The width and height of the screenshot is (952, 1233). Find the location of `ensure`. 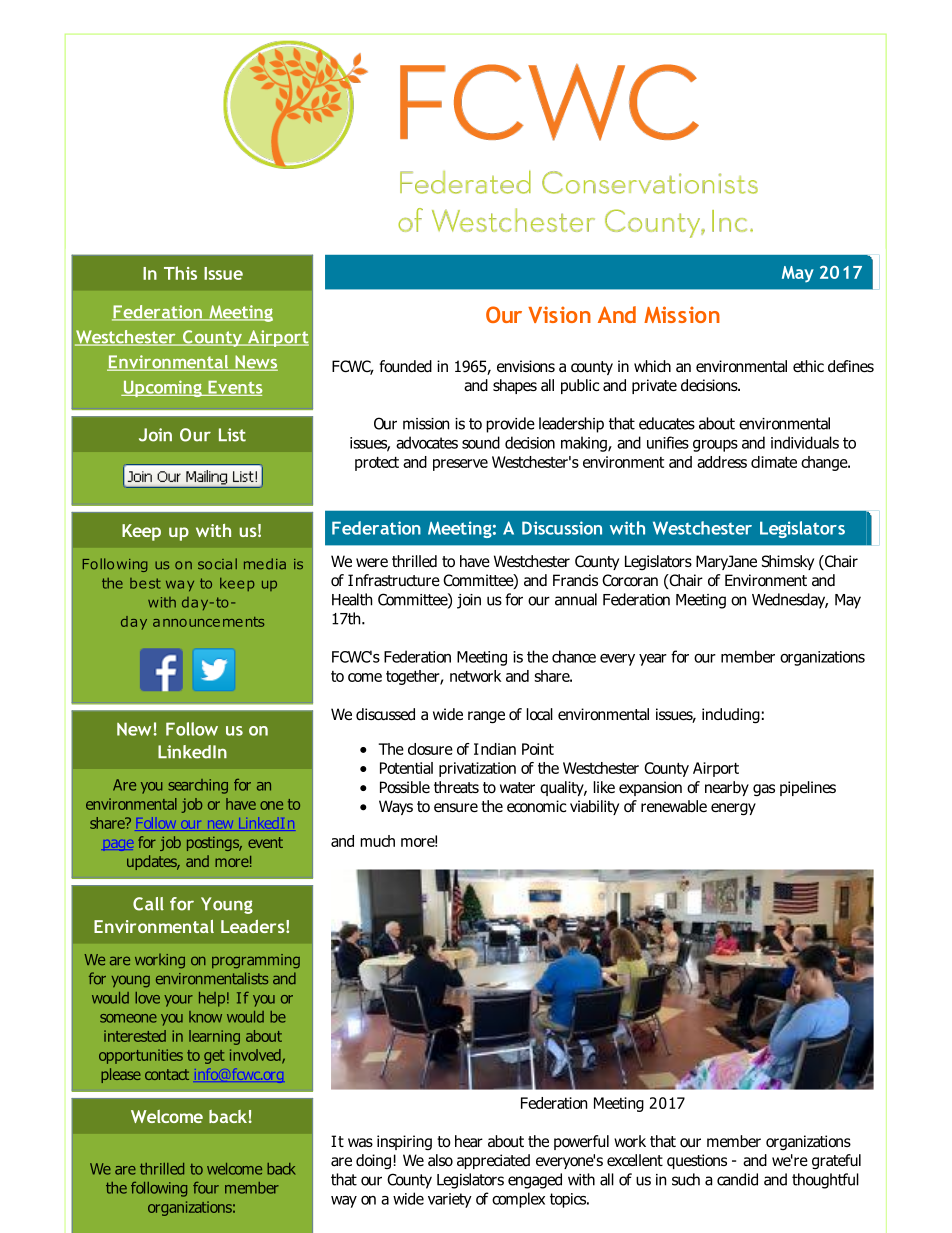

ensure is located at coordinates (456, 807).
